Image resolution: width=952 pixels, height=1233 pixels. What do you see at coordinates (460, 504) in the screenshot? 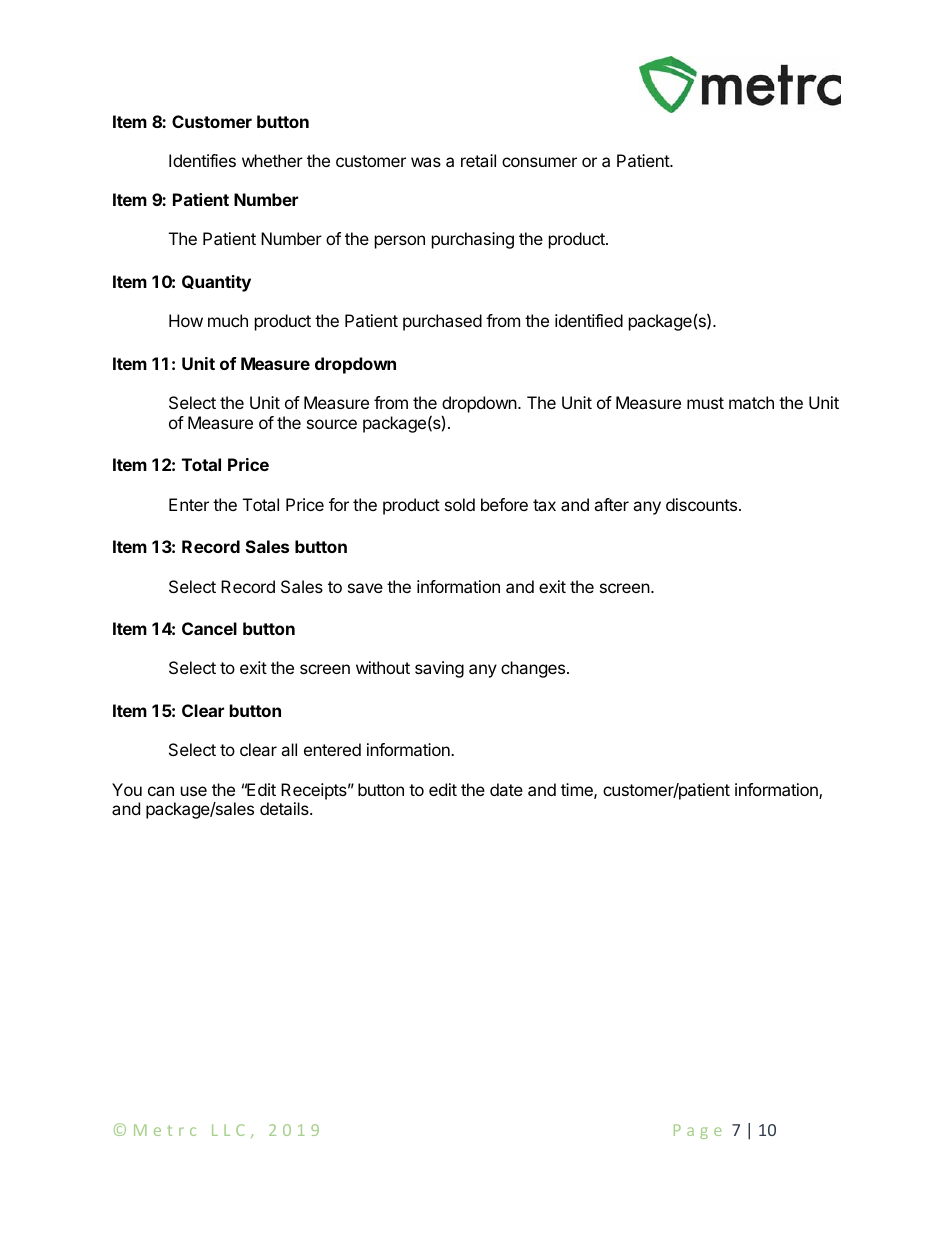
I see `sold` at bounding box center [460, 504].
